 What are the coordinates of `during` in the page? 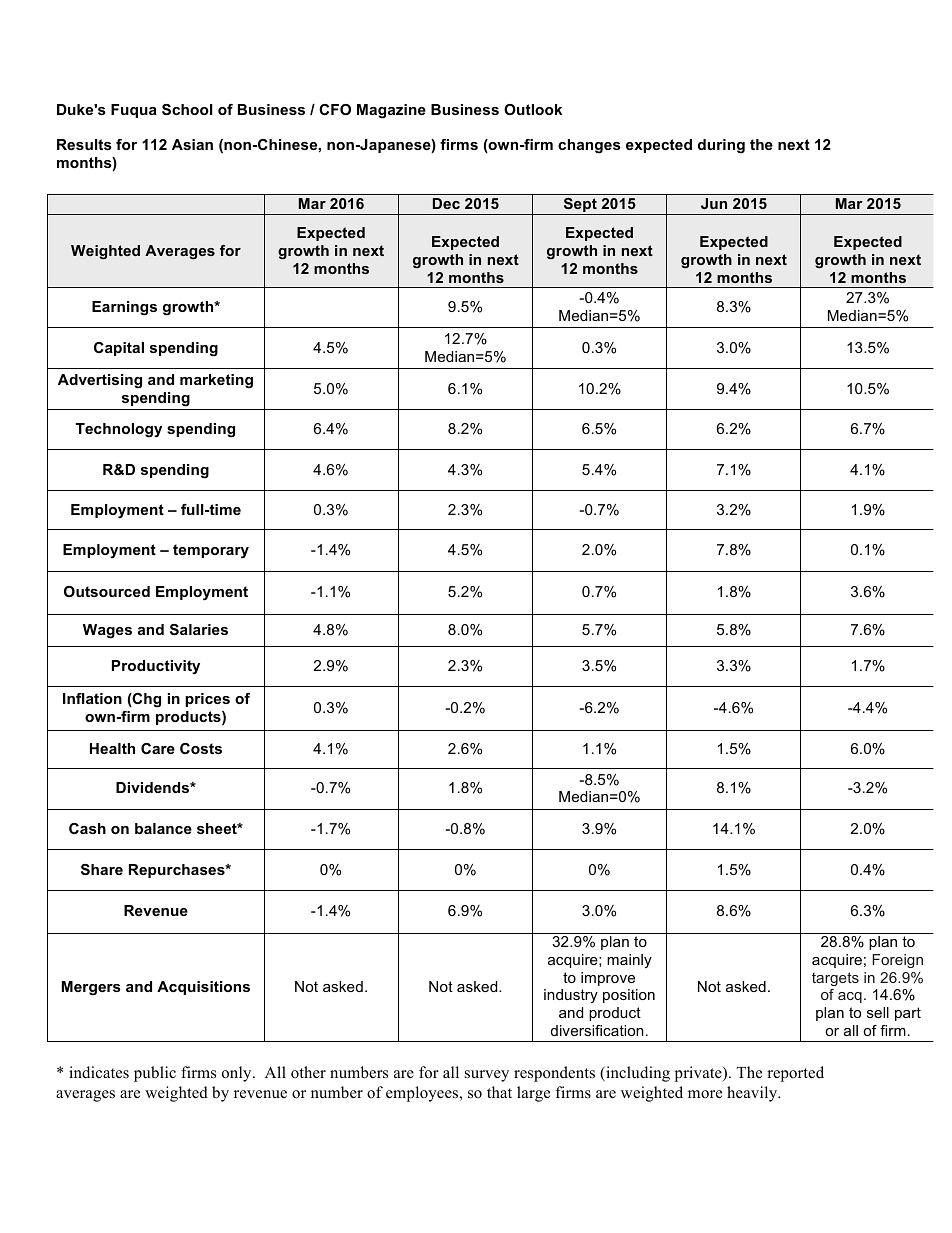 It's located at (721, 146).
